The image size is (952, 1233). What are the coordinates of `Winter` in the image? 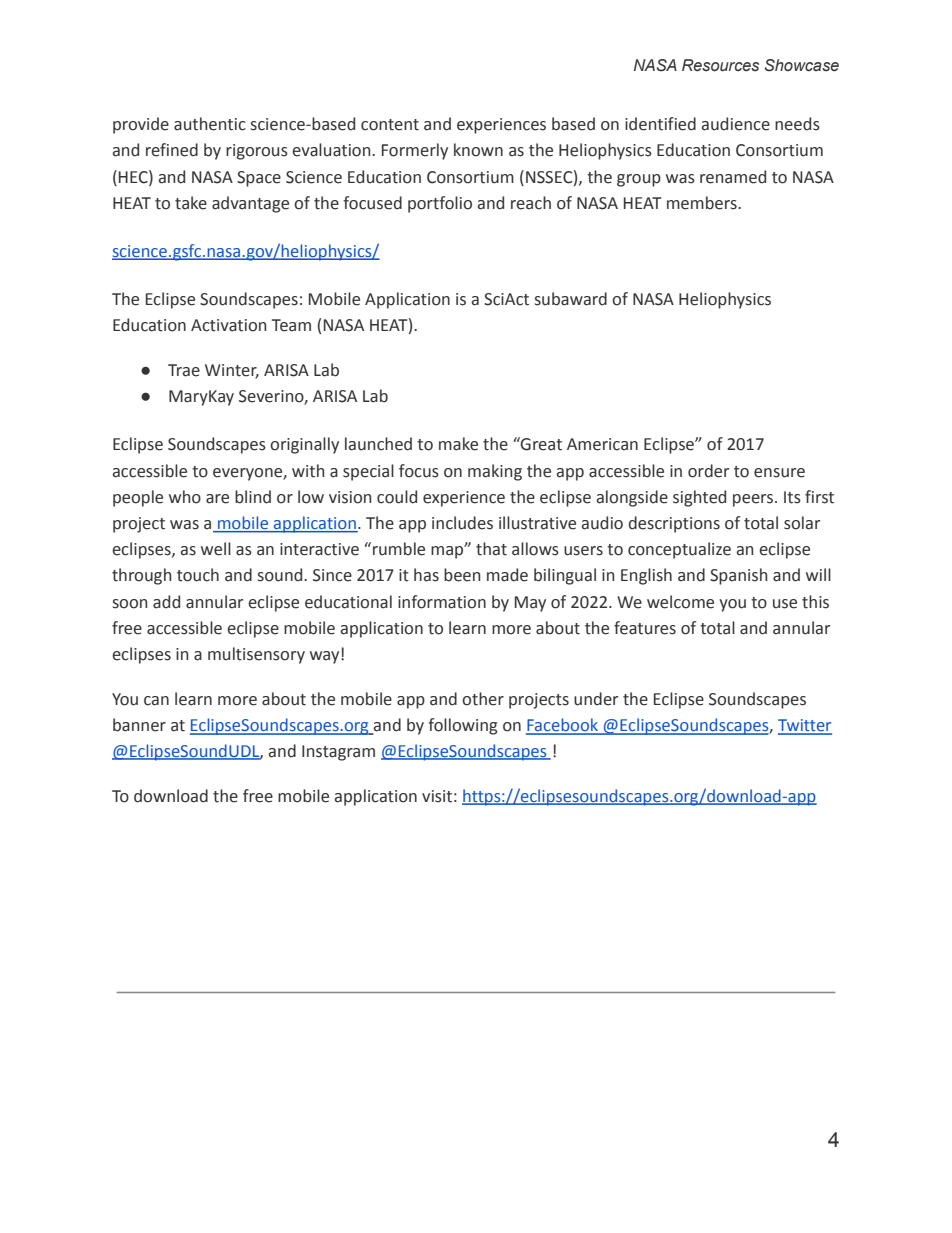 It's located at (232, 371).
